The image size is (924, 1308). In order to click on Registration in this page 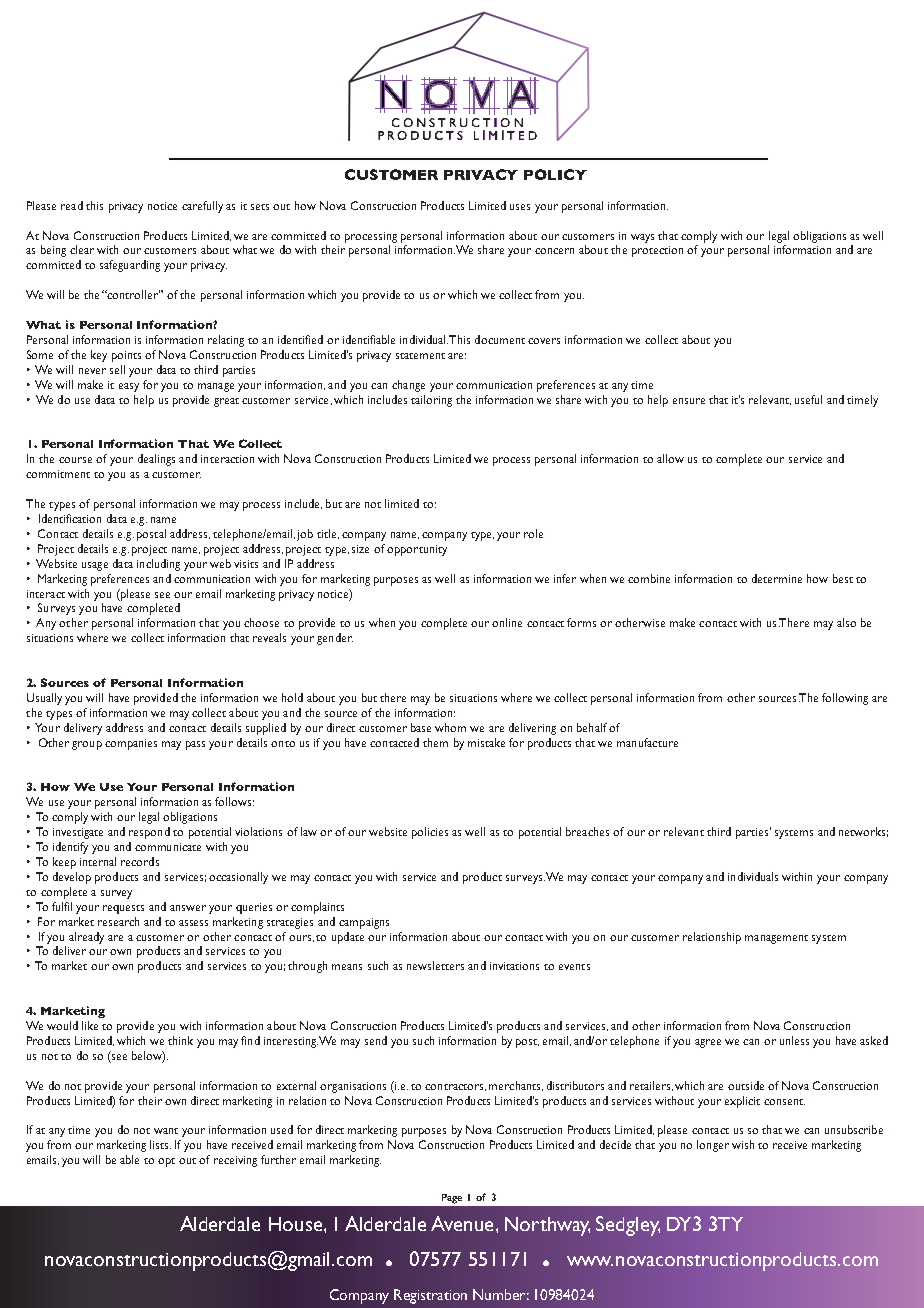, I will do `click(430, 1296)`.
